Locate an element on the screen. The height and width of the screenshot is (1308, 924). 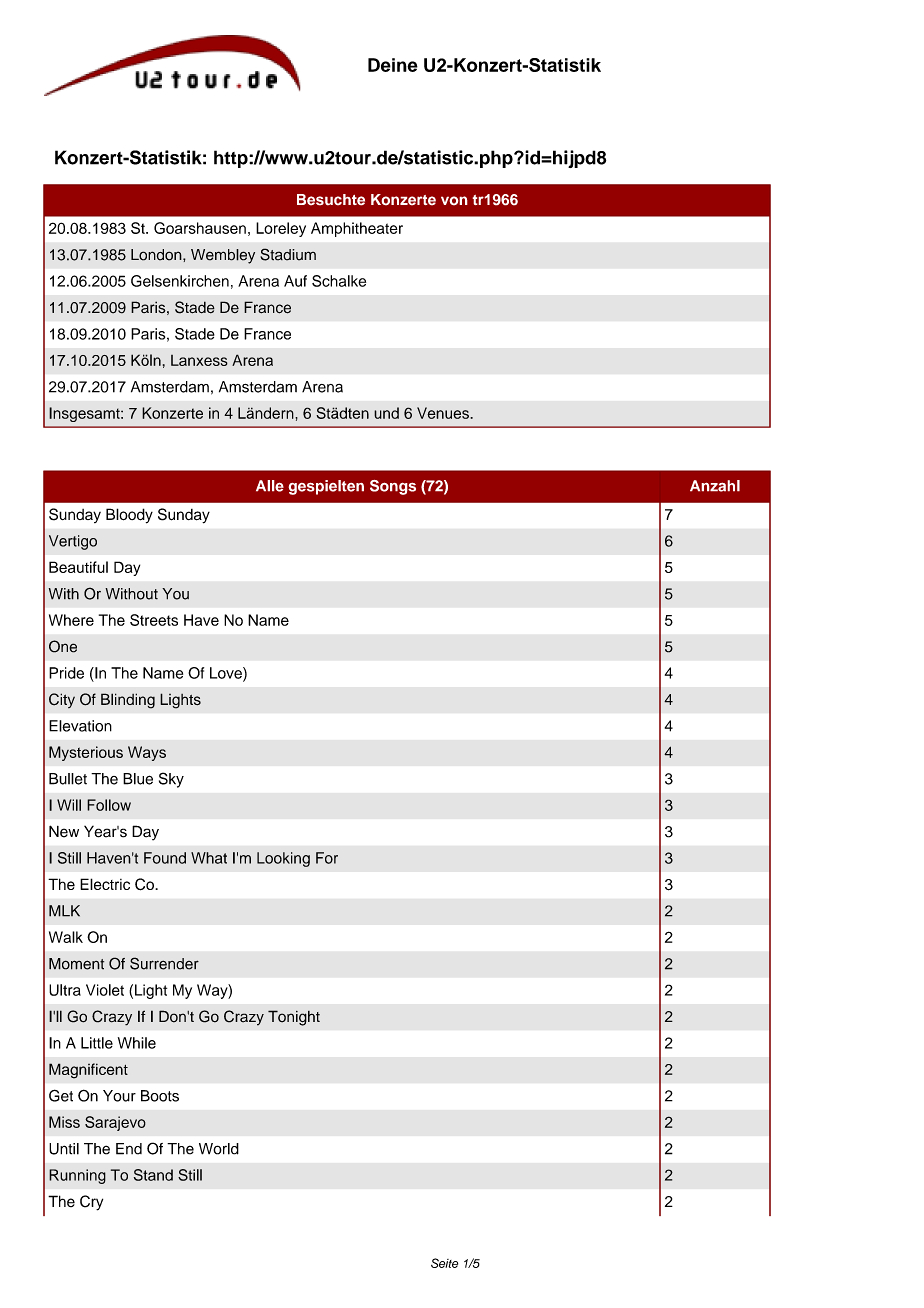
Songs is located at coordinates (393, 487).
